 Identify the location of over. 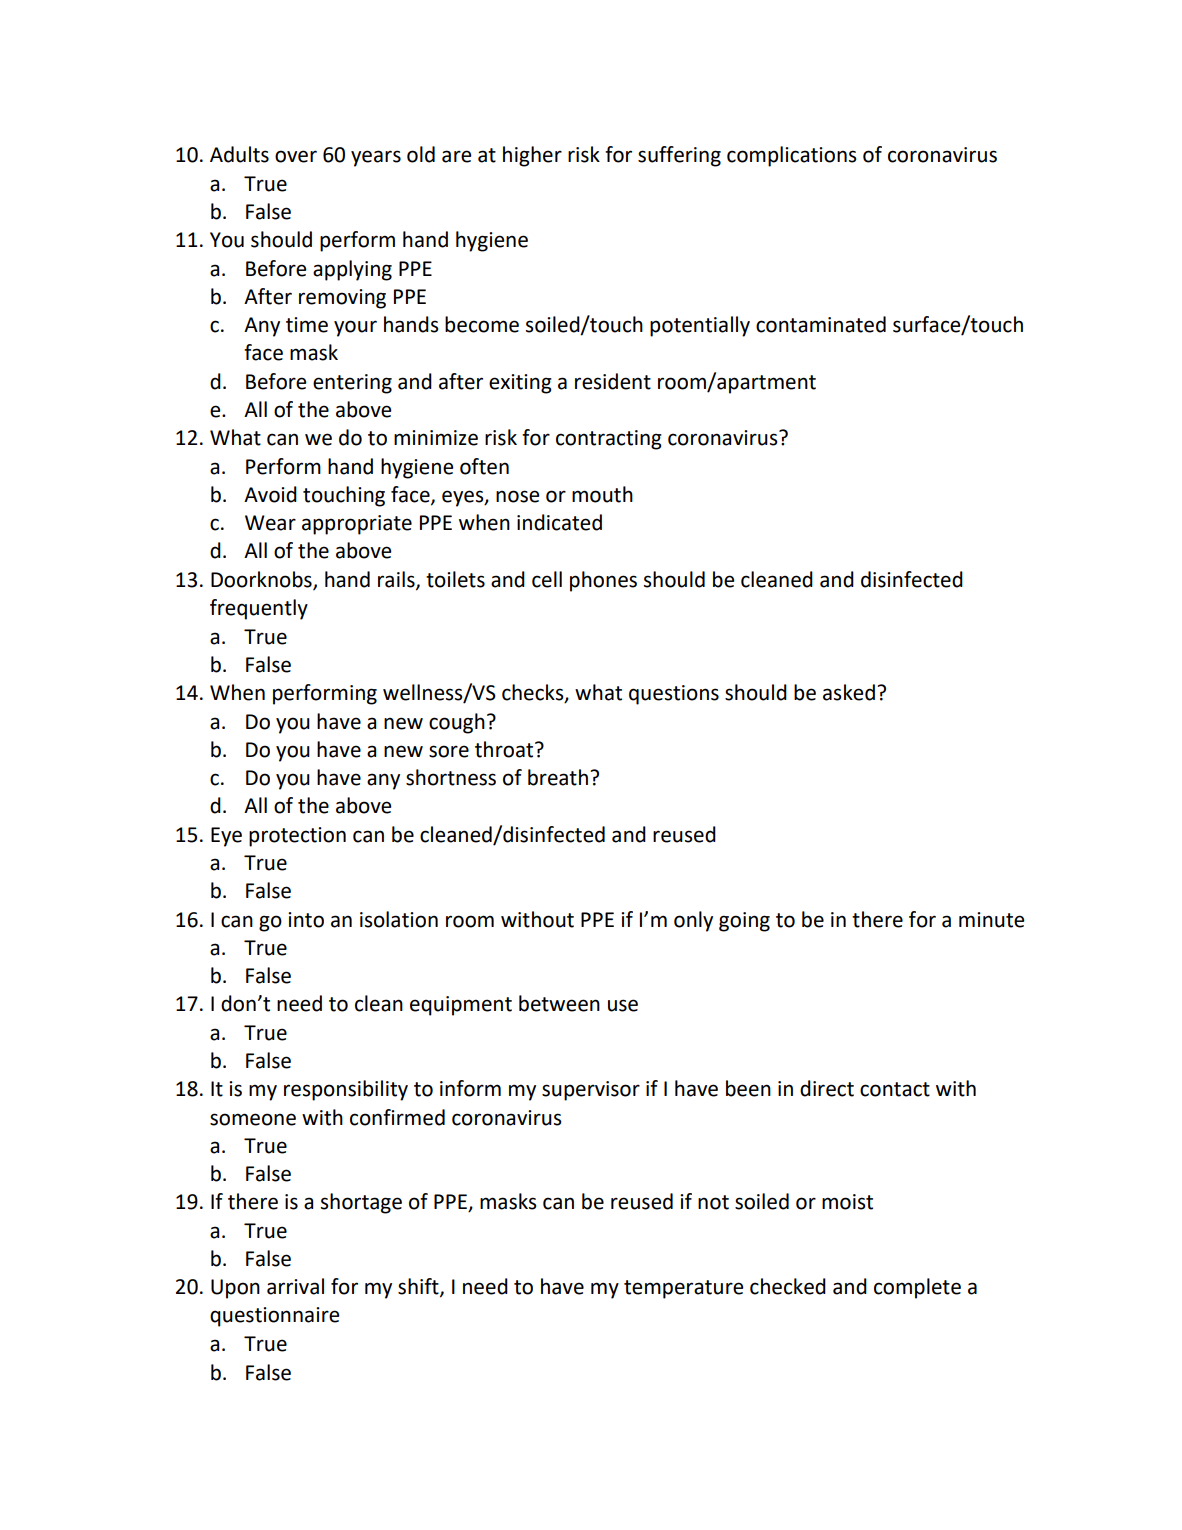
(296, 156).
